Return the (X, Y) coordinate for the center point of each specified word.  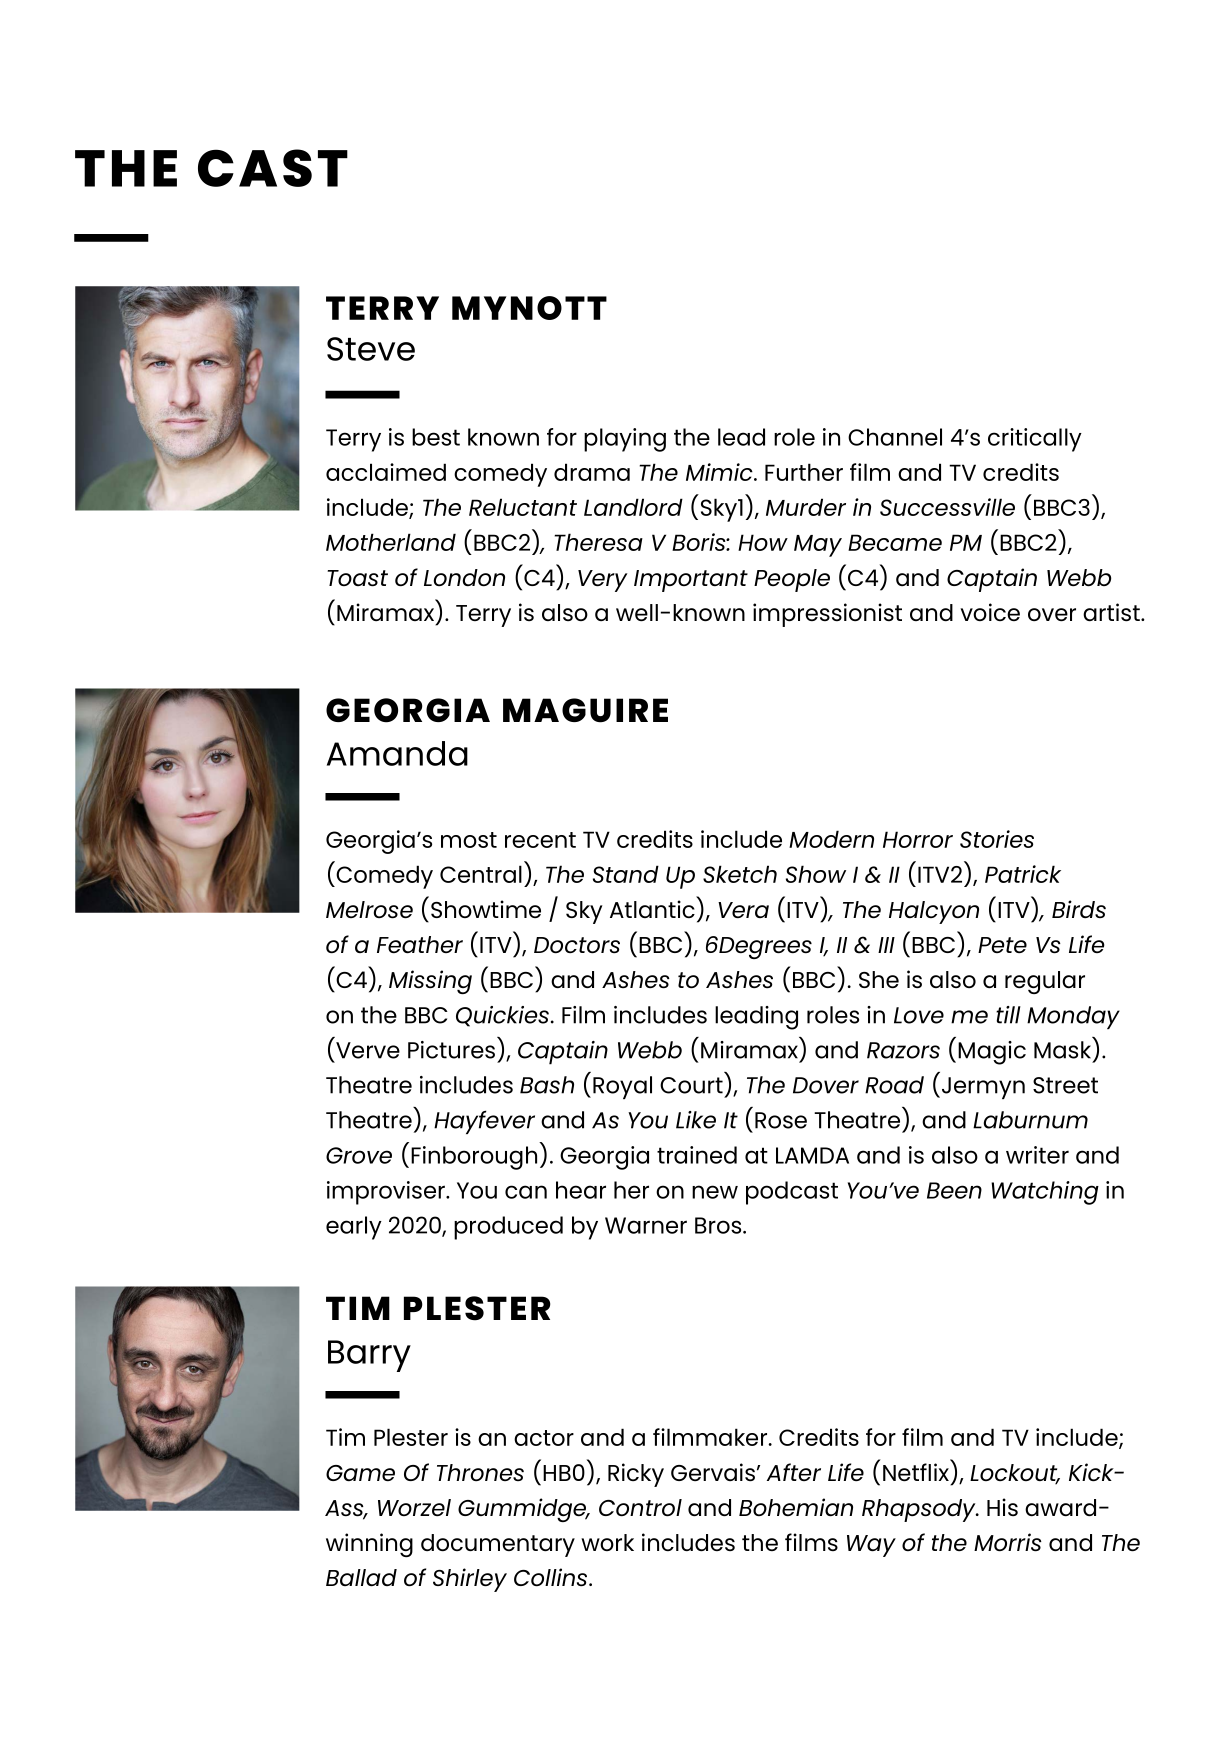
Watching (1045, 1193)
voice (990, 612)
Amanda (397, 753)
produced (508, 1228)
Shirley (470, 1580)
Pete (1002, 945)
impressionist (827, 615)
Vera (743, 910)
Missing (430, 982)
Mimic (720, 472)
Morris (1008, 1542)
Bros (719, 1225)
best (436, 437)
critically (1035, 440)
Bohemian (796, 1507)
